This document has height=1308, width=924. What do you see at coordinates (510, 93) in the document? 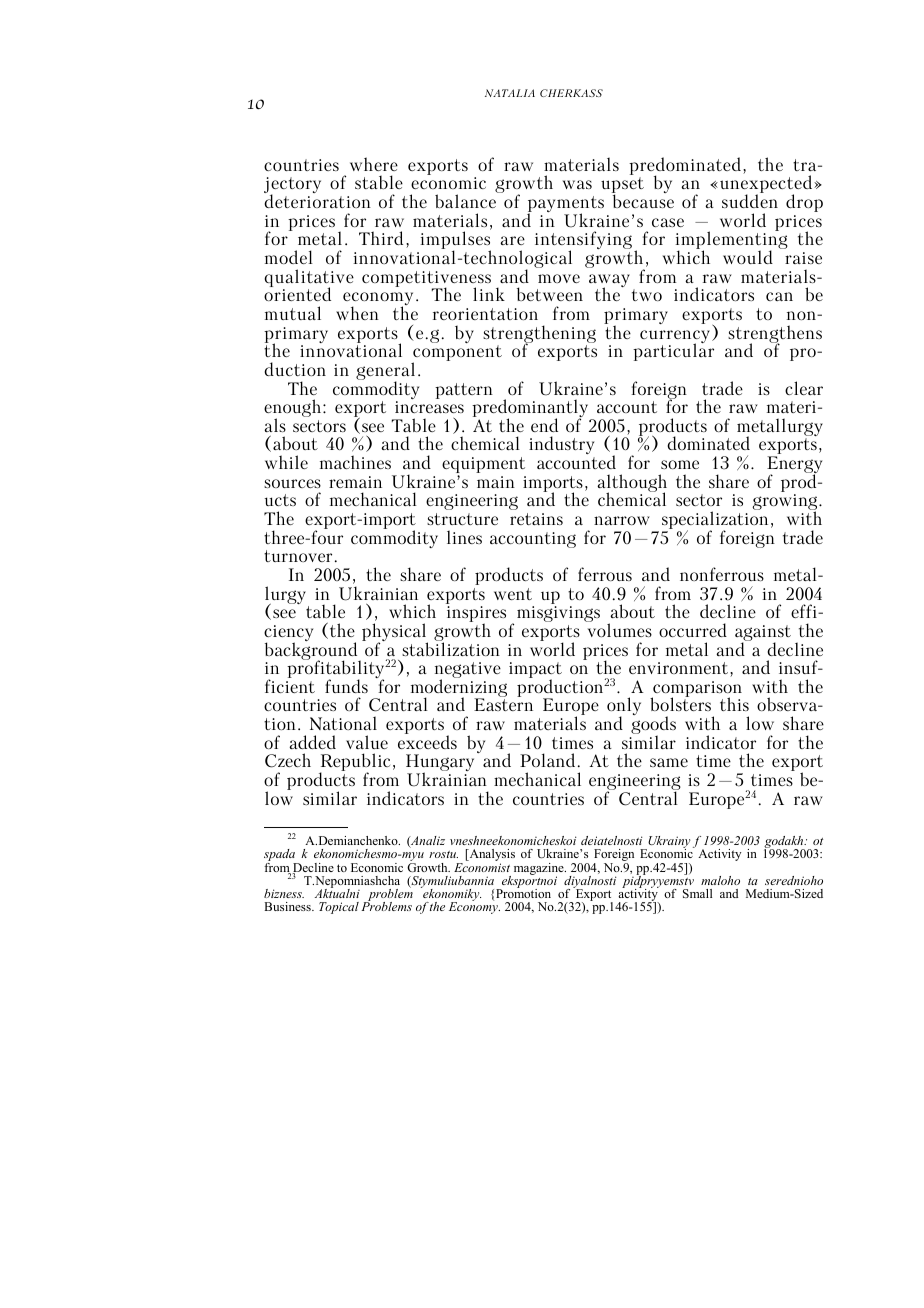
I see `NATALIA` at bounding box center [510, 93].
